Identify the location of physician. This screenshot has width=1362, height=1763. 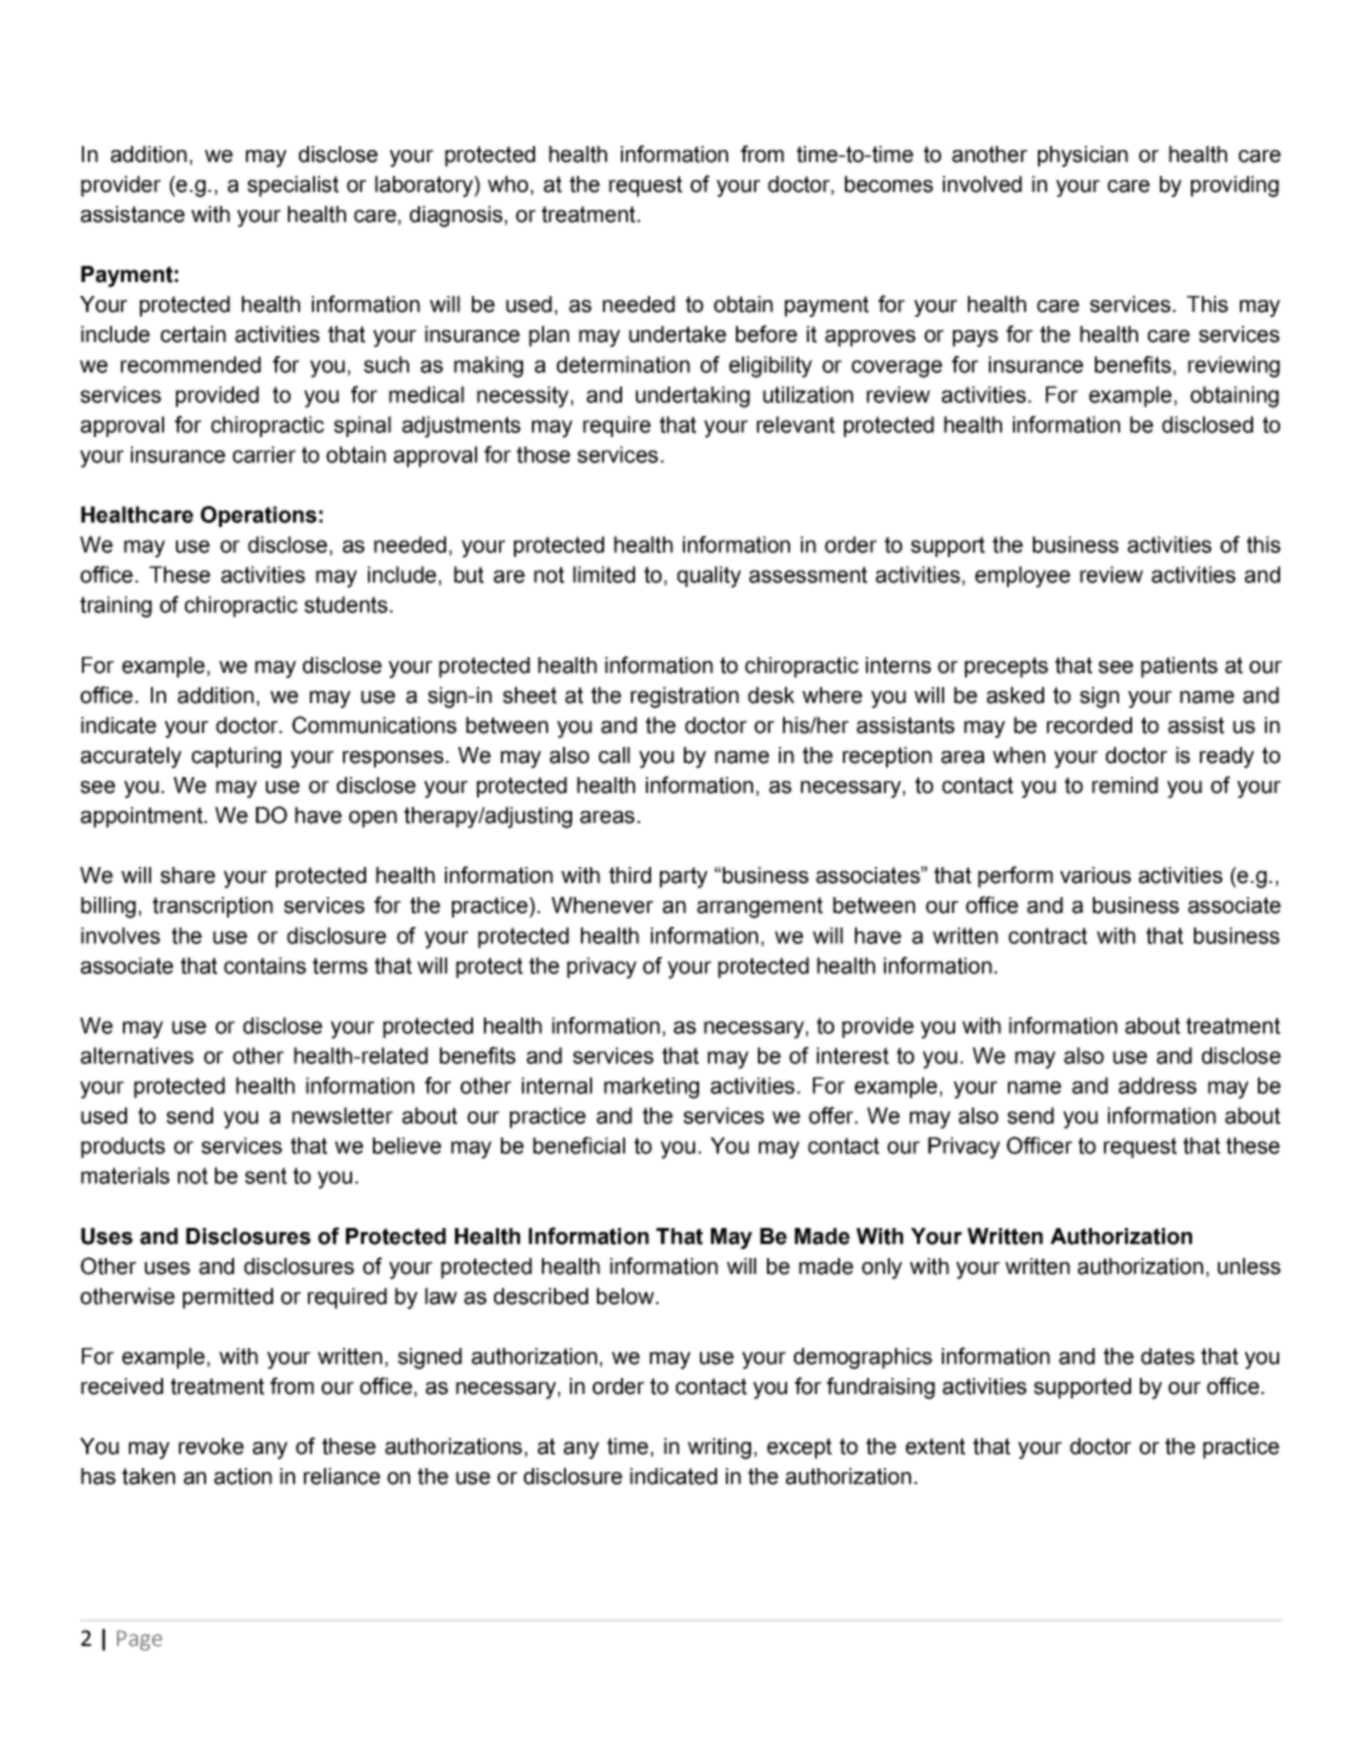
(1083, 156).
